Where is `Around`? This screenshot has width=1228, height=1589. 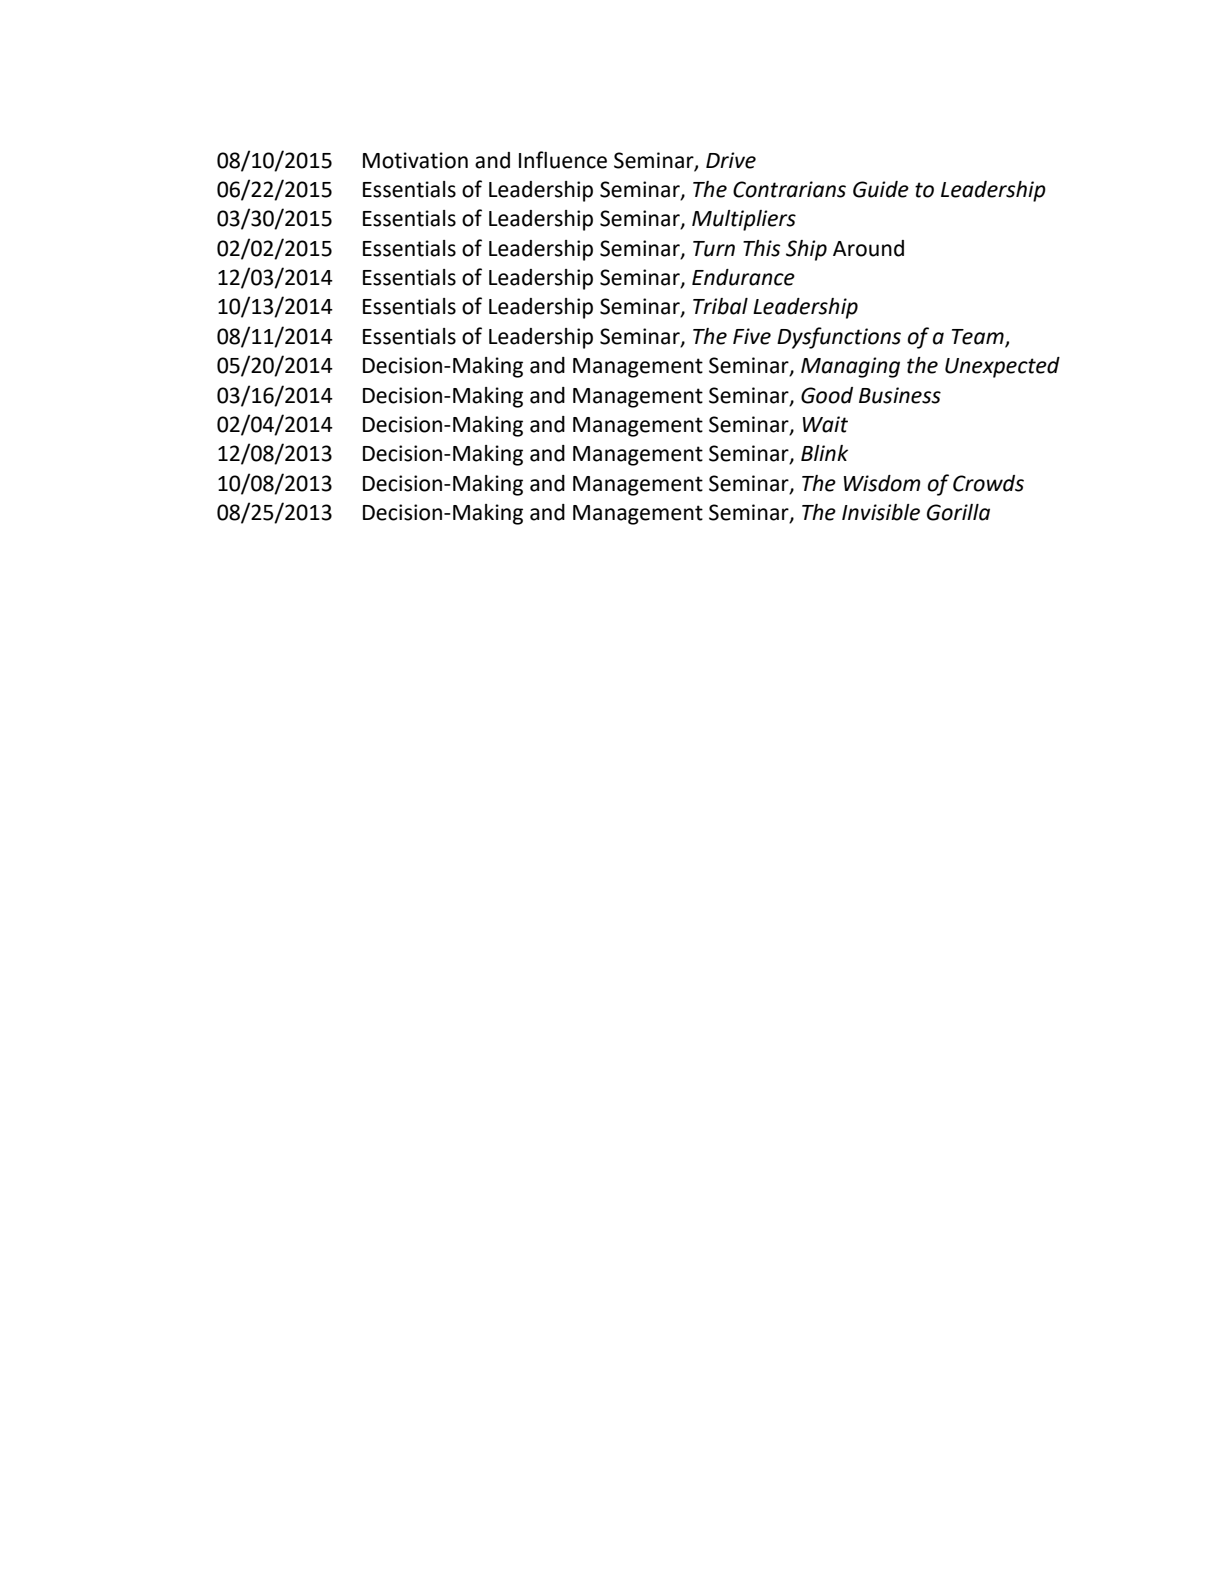 Around is located at coordinates (868, 248).
